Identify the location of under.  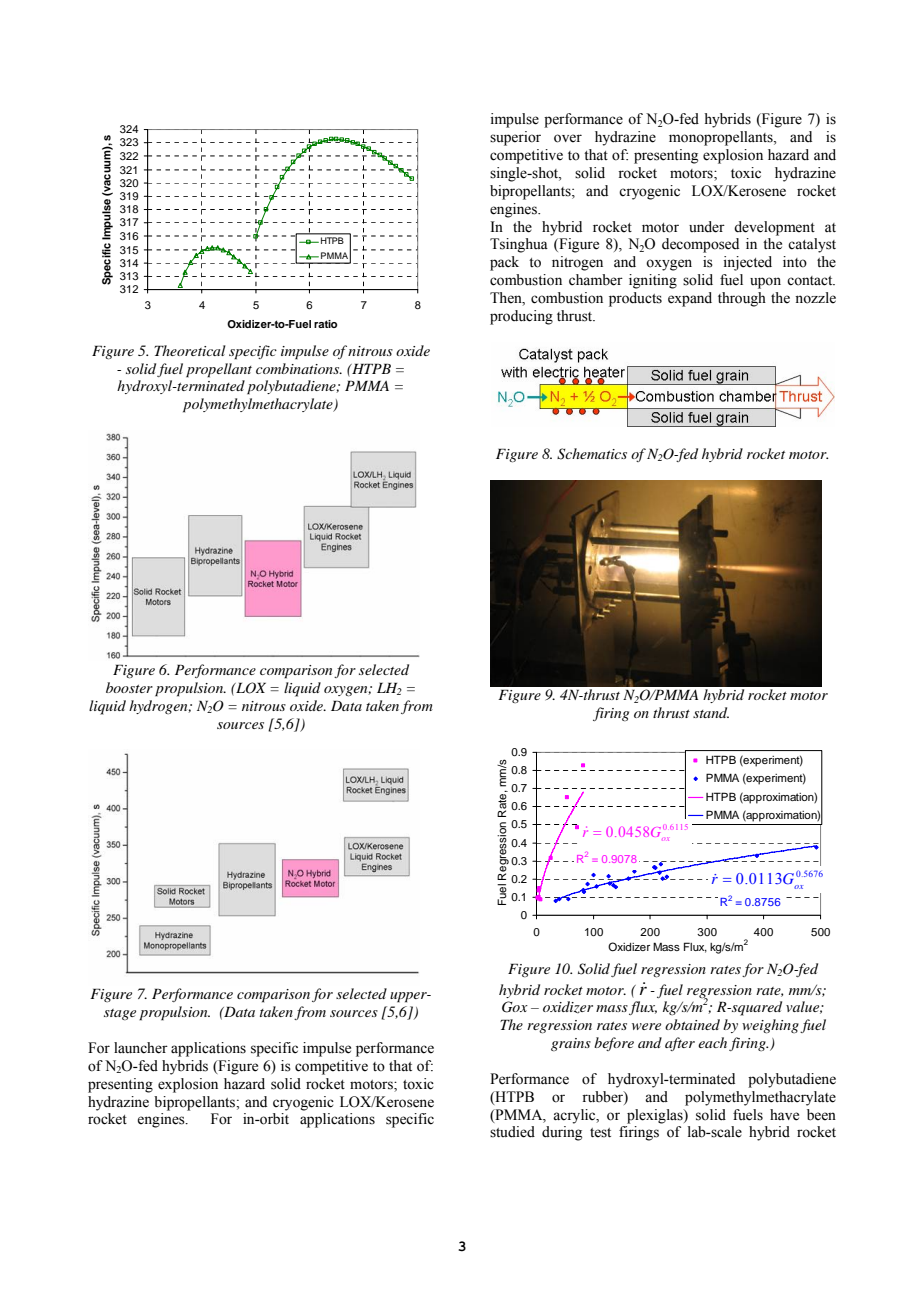
(707, 227).
